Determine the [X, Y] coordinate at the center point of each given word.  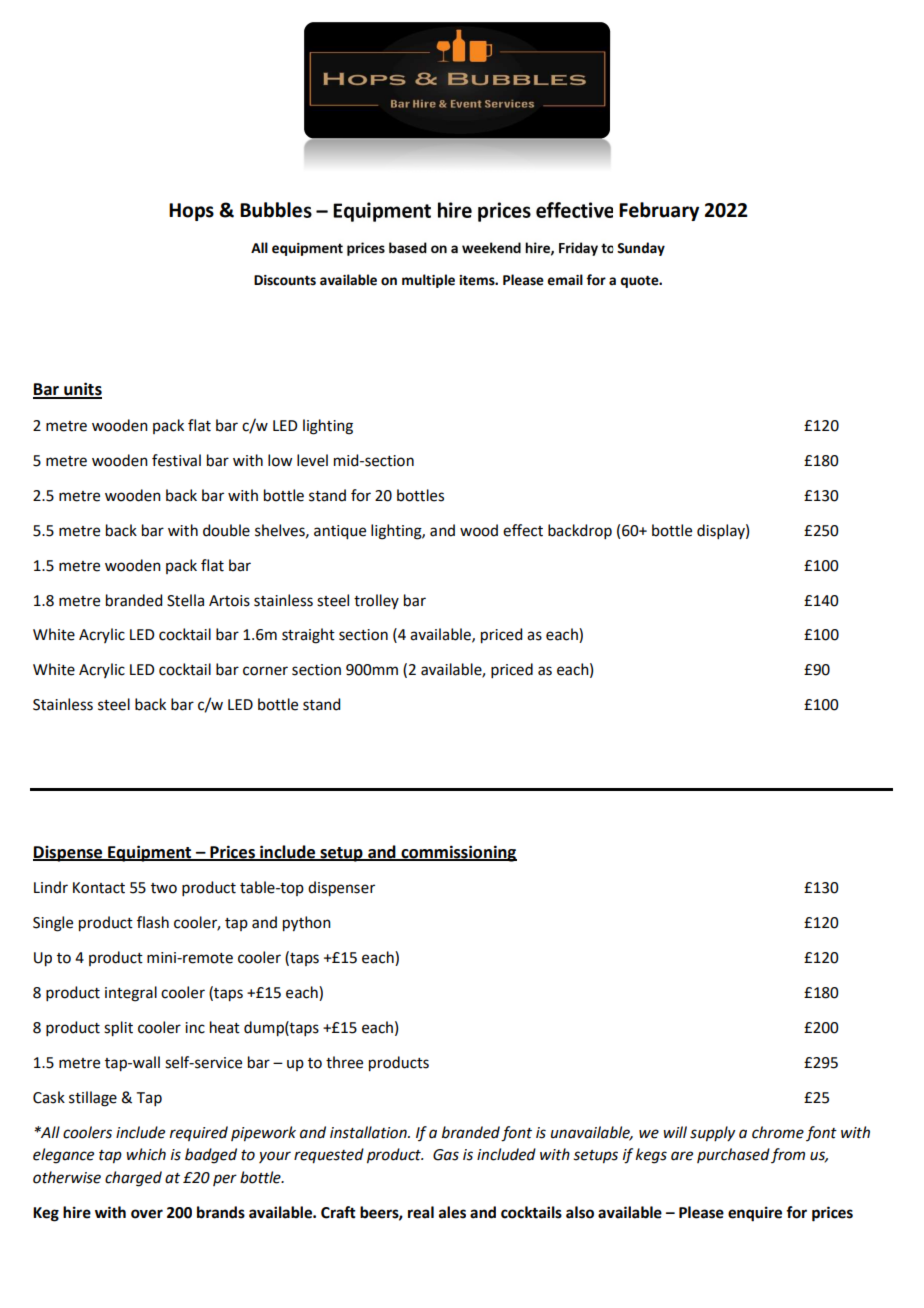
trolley [376, 601]
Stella [185, 600]
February [659, 211]
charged [133, 1179]
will [675, 1132]
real [421, 1212]
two [164, 888]
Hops [191, 212]
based [408, 247]
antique [340, 532]
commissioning [458, 853]
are [682, 1156]
